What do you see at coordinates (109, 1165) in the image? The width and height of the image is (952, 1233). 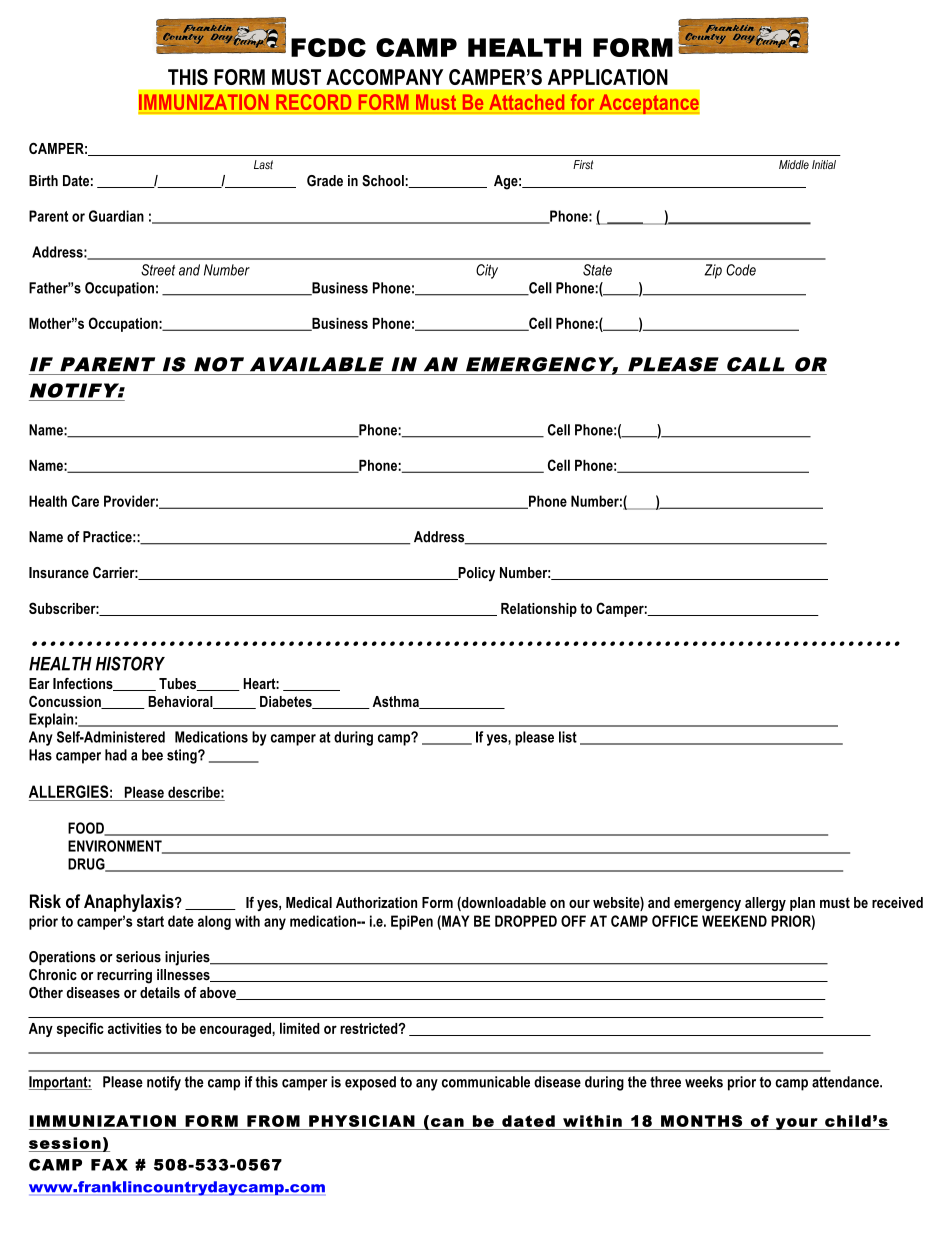 I see `FAX` at bounding box center [109, 1165].
